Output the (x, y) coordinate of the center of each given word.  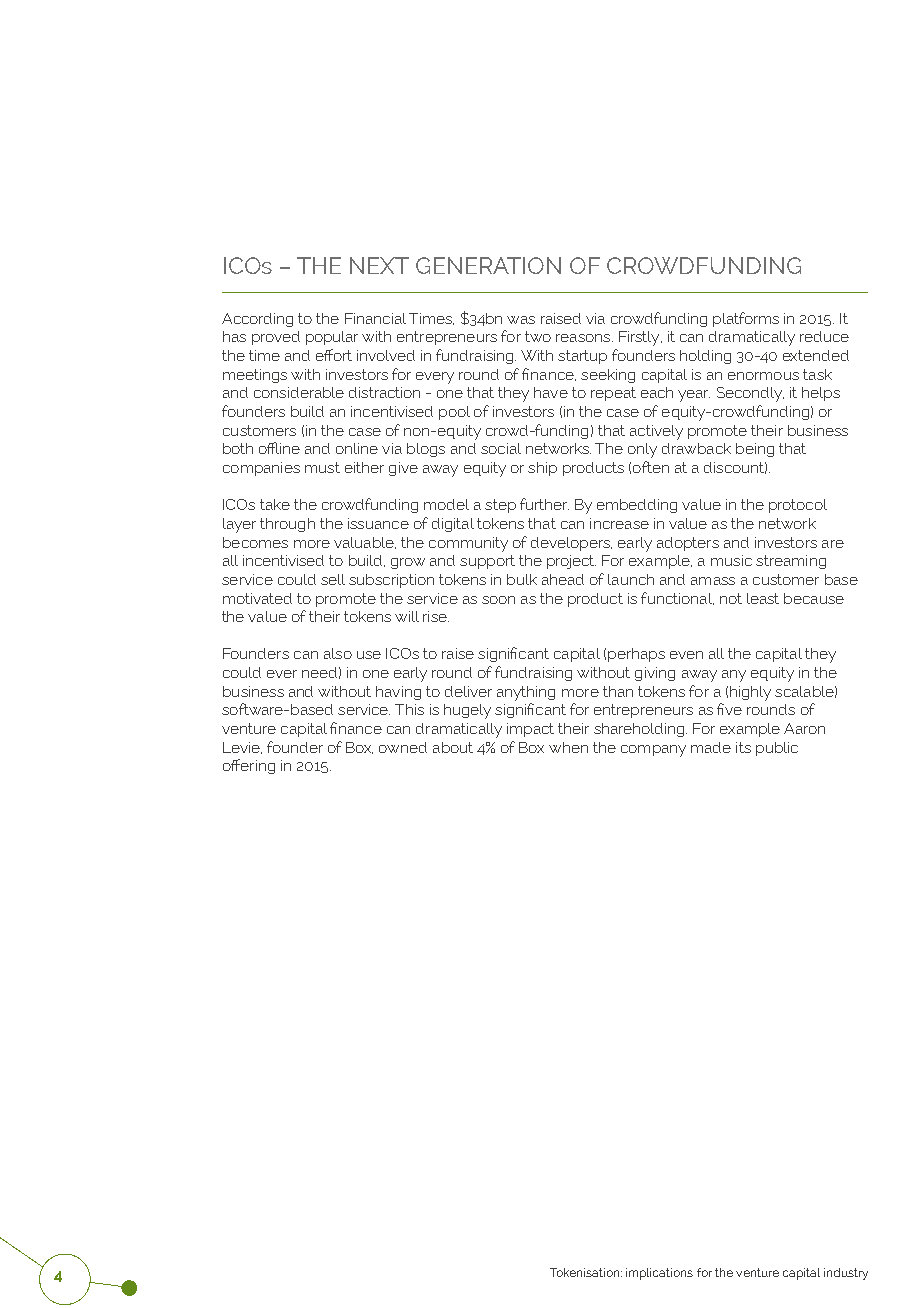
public (777, 749)
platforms (746, 319)
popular (332, 338)
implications (659, 1274)
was (521, 320)
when (568, 747)
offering (249, 766)
